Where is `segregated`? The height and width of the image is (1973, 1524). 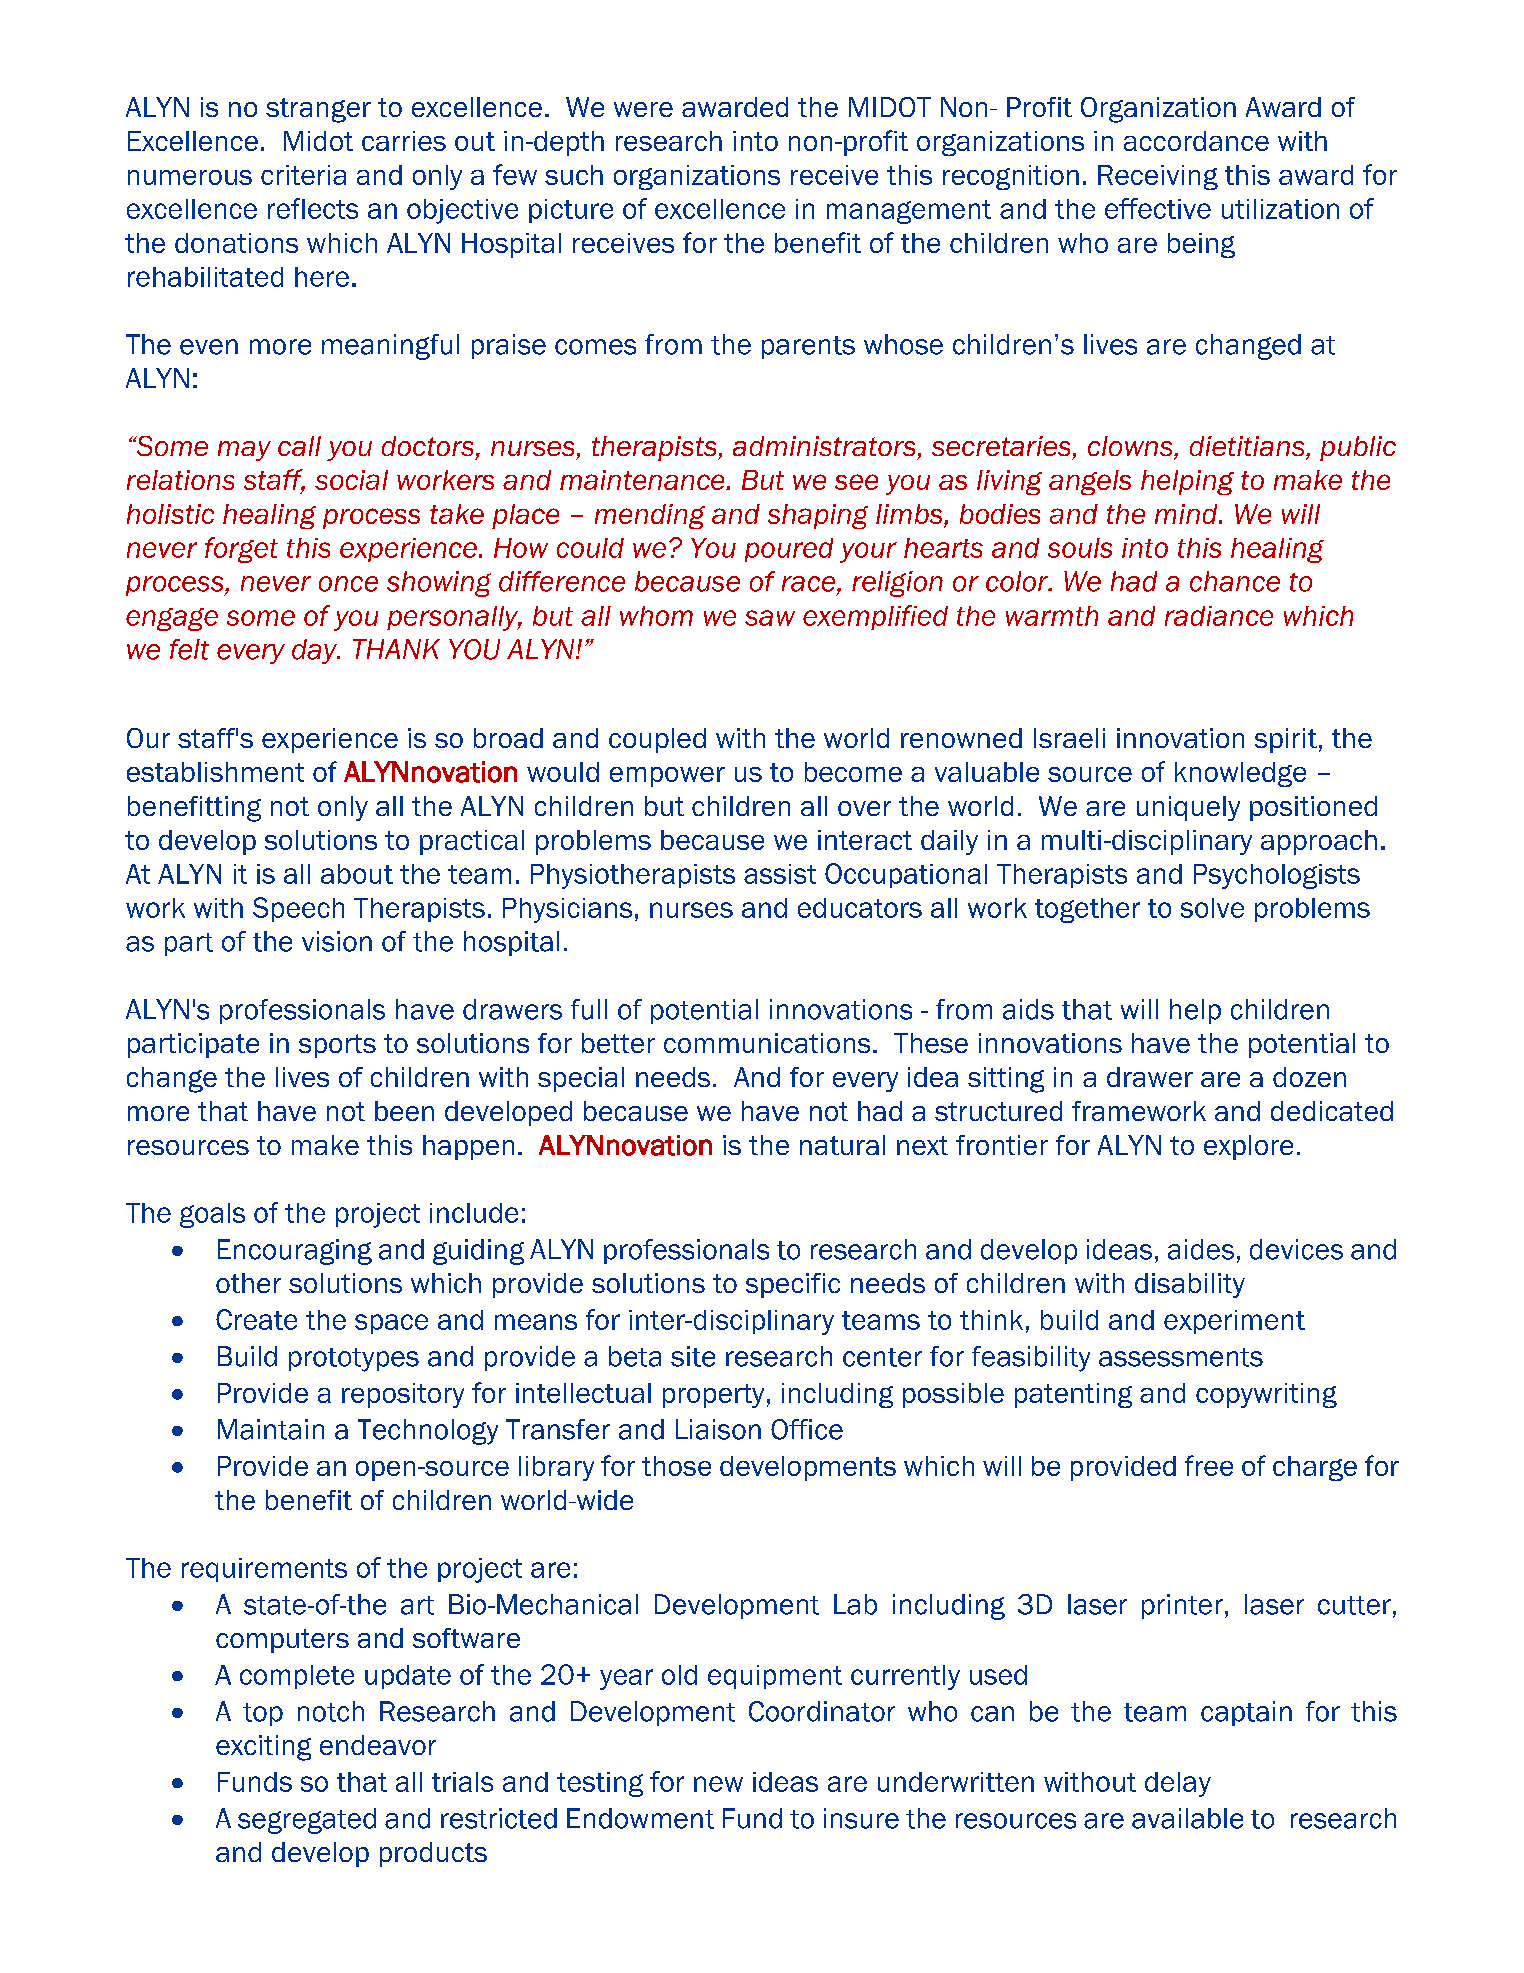 segregated is located at coordinates (307, 1821).
